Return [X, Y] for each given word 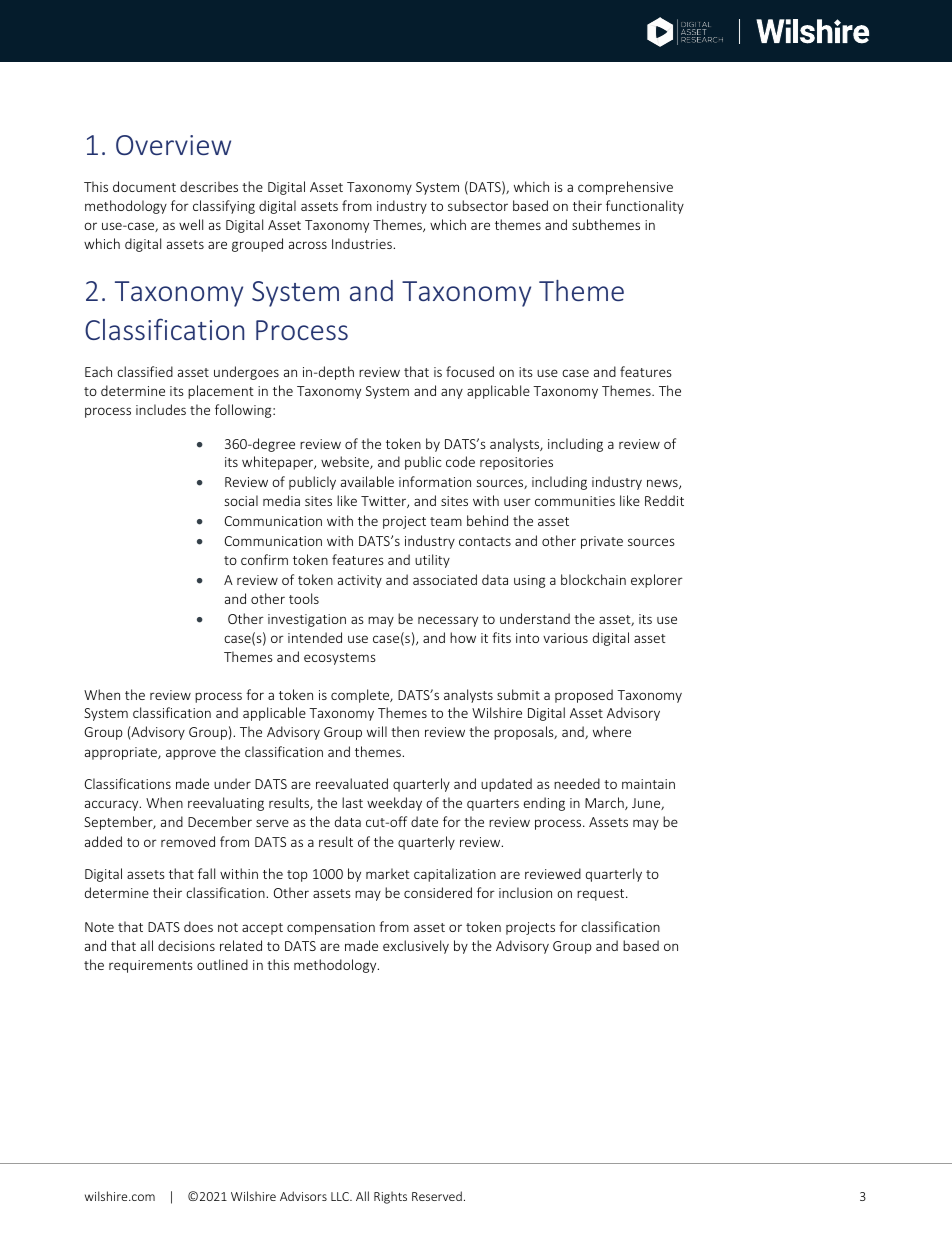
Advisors [303, 1196]
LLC [341, 1196]
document [144, 186]
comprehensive [625, 188]
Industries [363, 243]
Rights [390, 1197]
